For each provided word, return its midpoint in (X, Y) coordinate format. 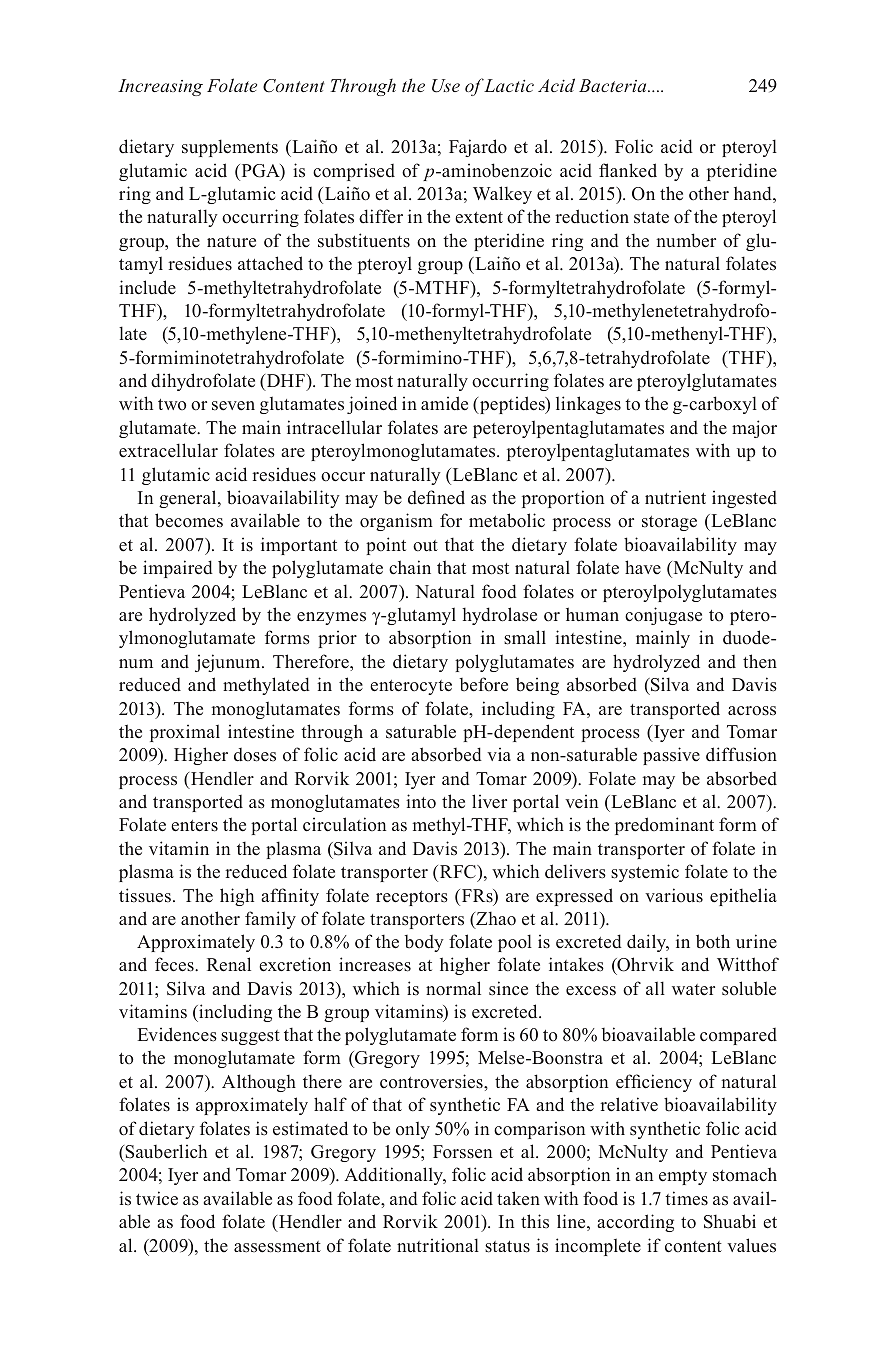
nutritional (438, 1245)
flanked (628, 170)
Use (446, 86)
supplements (230, 148)
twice (157, 1198)
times (686, 1198)
